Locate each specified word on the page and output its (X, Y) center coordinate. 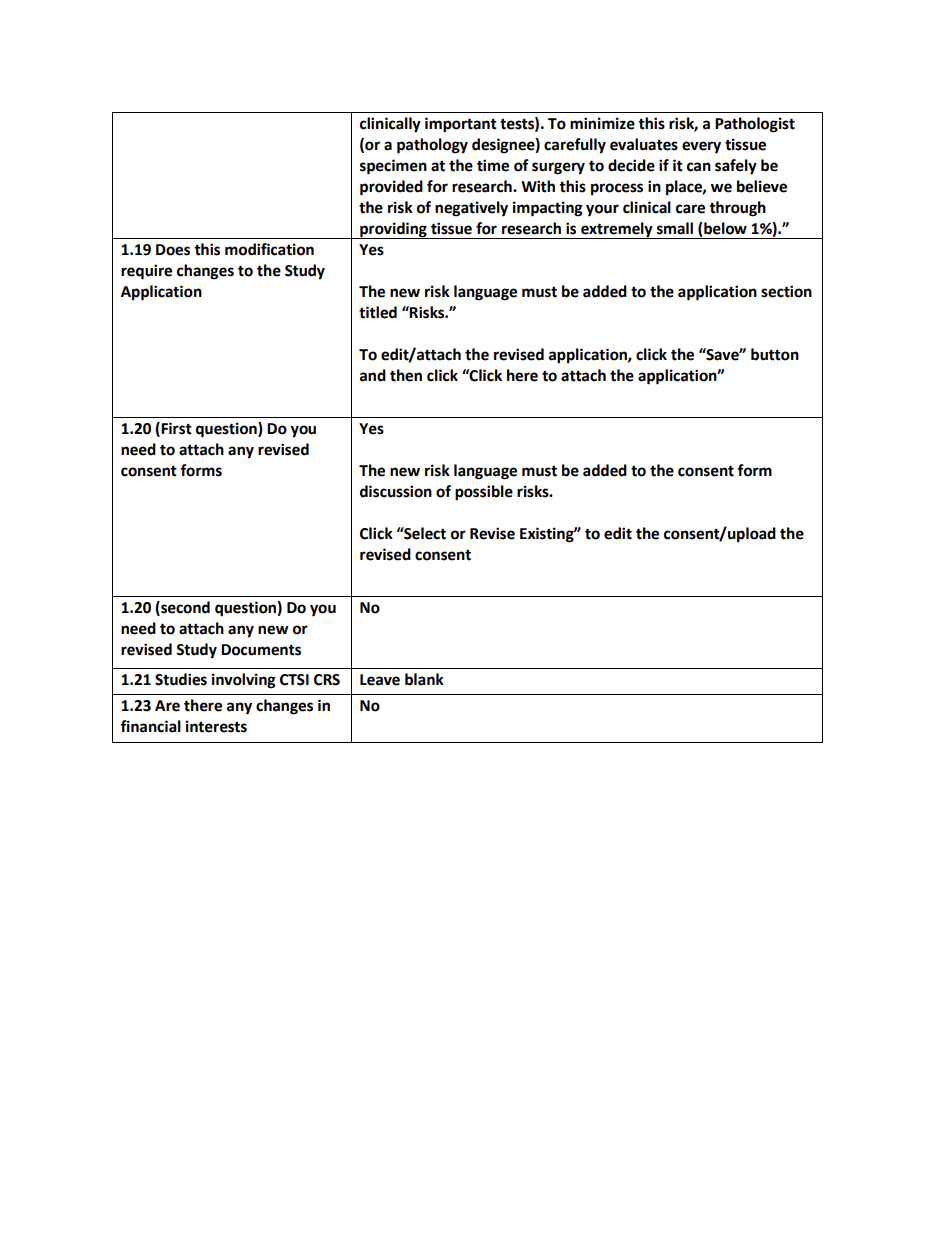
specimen (393, 167)
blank (424, 679)
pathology (432, 146)
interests (216, 726)
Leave (380, 680)
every (701, 147)
